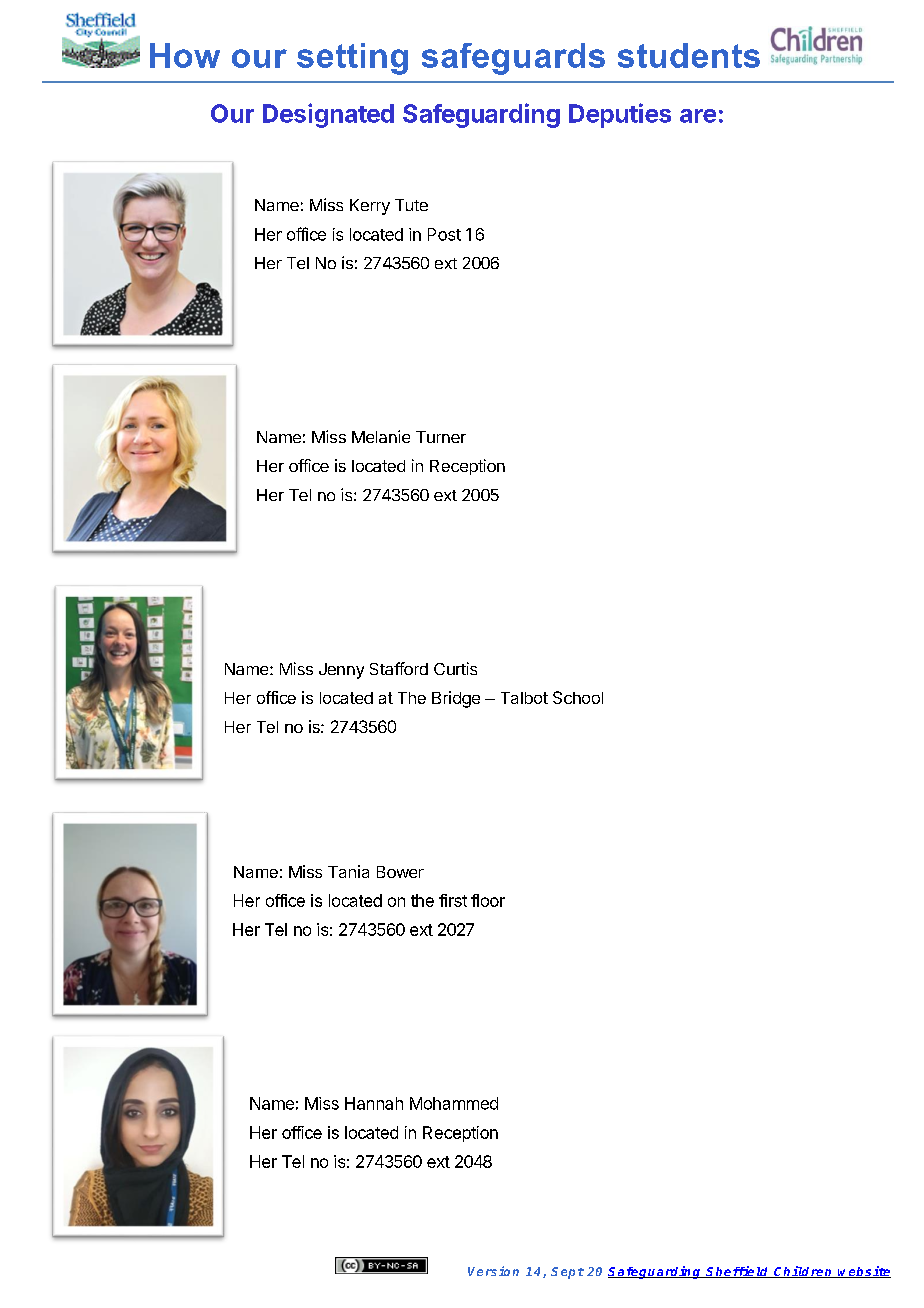 The image size is (924, 1308). What do you see at coordinates (374, 1103) in the screenshot?
I see `Hannah` at bounding box center [374, 1103].
